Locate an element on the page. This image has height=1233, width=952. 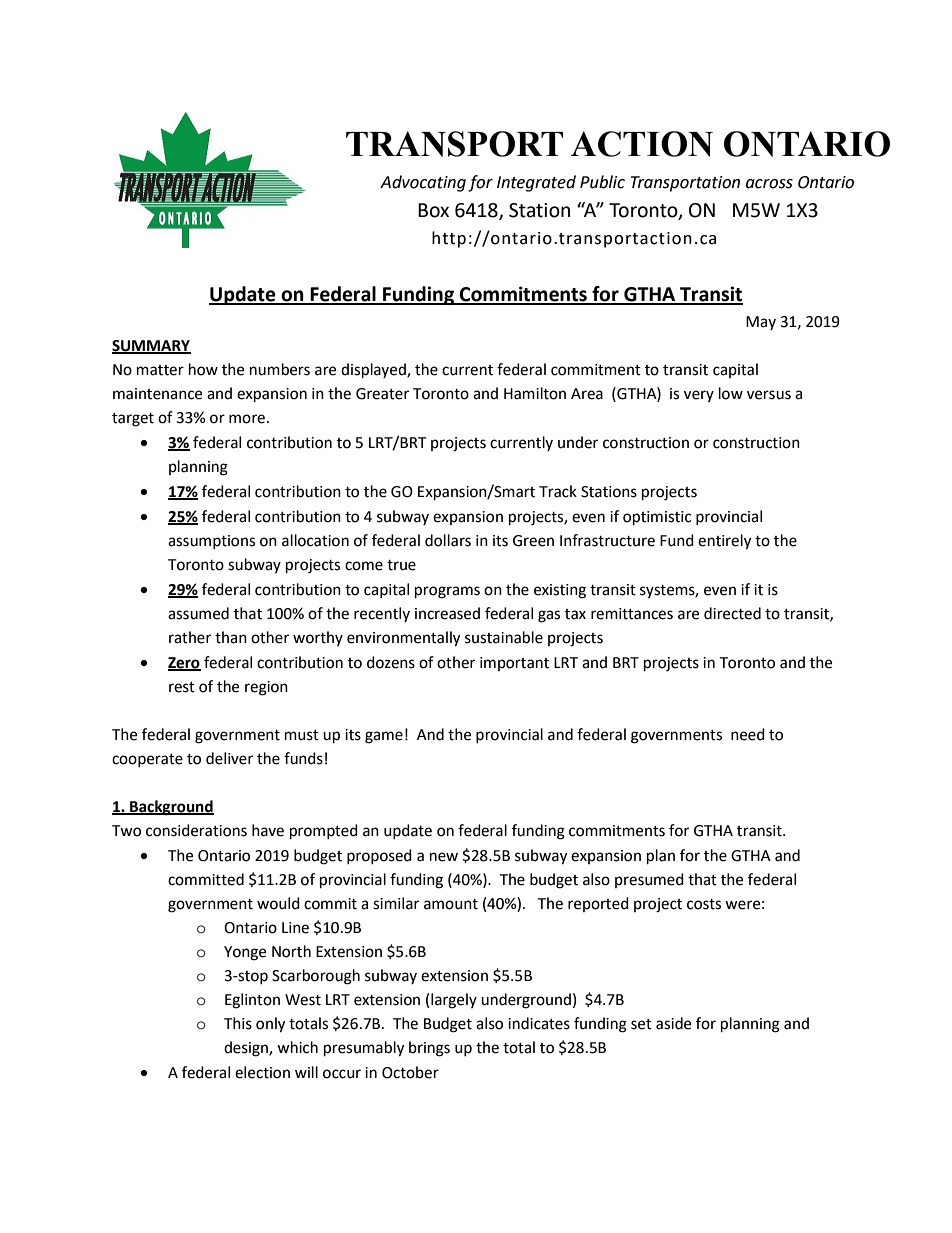
new is located at coordinates (444, 857).
